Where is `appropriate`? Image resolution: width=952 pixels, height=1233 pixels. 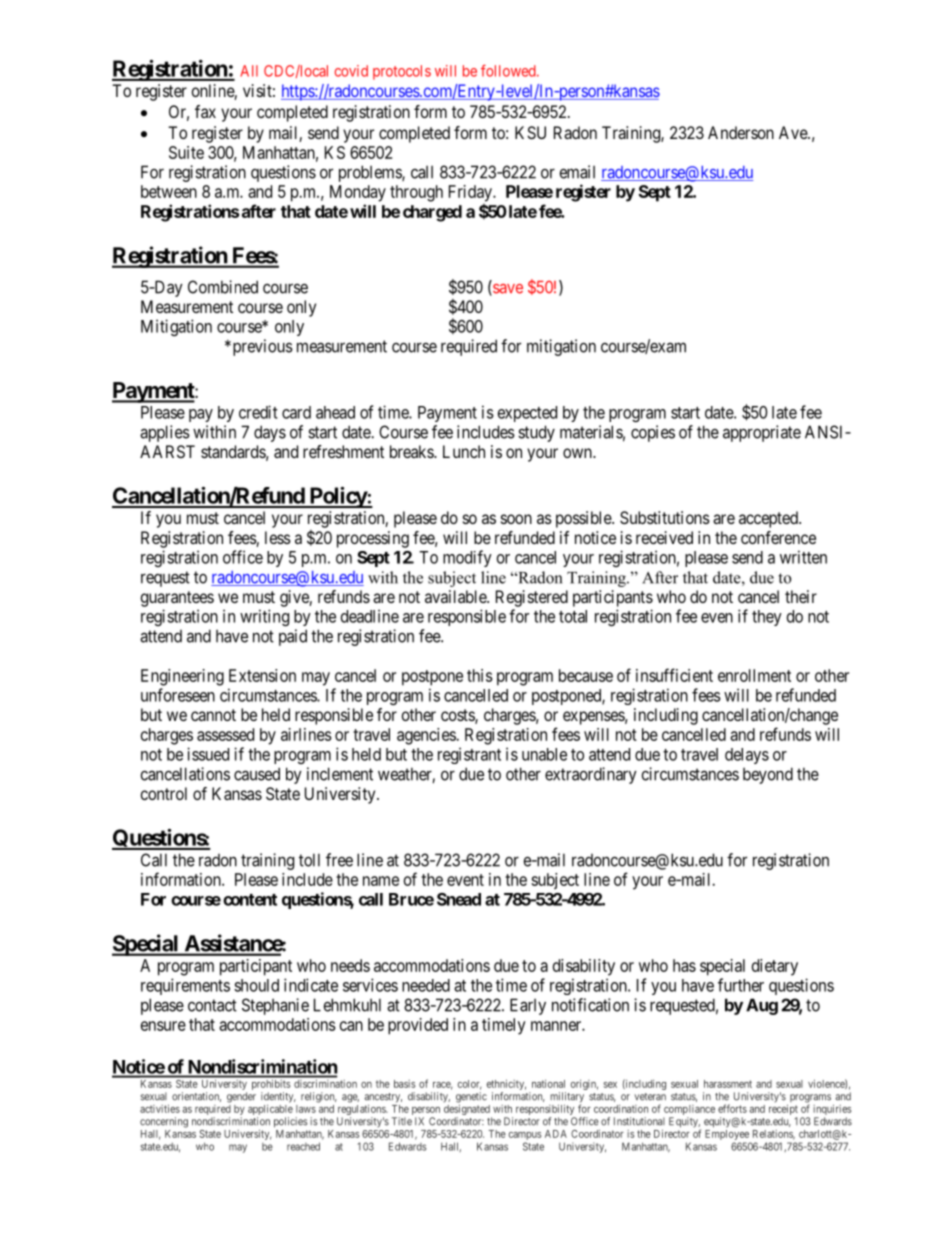 appropriate is located at coordinates (762, 433).
